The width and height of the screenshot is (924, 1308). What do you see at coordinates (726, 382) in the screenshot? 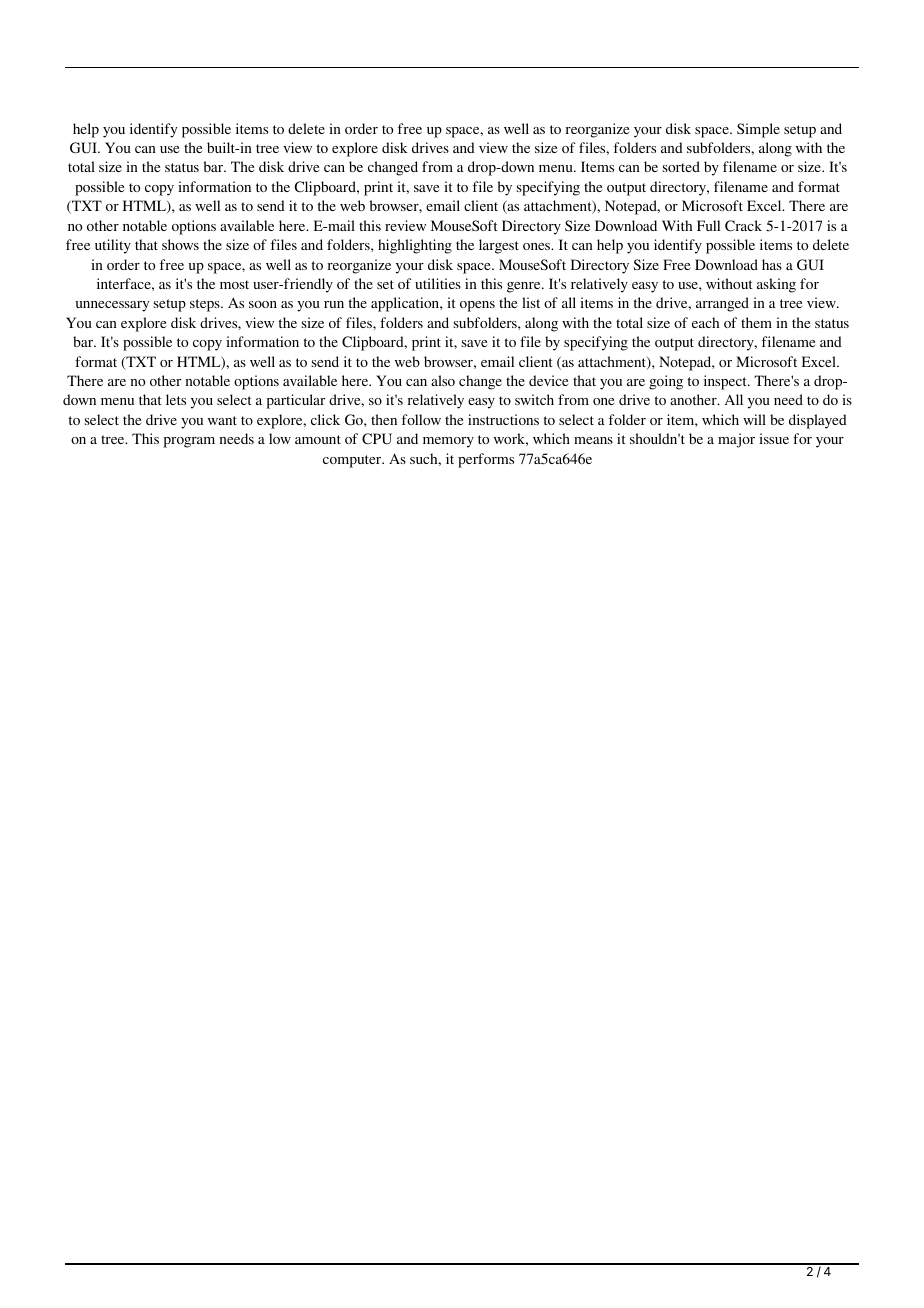
I see `inspect` at bounding box center [726, 382].
